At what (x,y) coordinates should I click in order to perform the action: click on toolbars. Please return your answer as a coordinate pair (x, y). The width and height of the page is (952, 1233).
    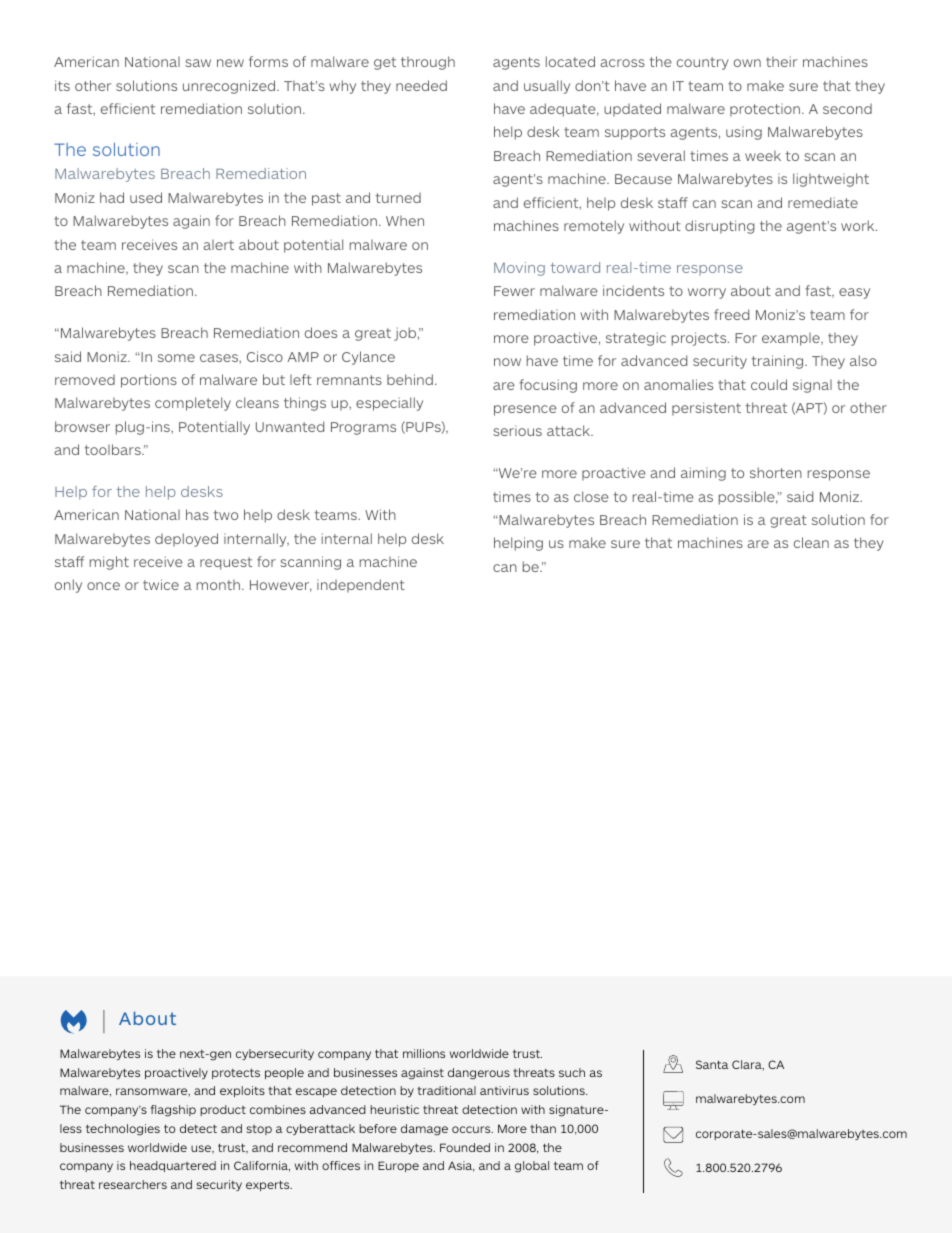
    Looking at the image, I should click on (114, 449).
